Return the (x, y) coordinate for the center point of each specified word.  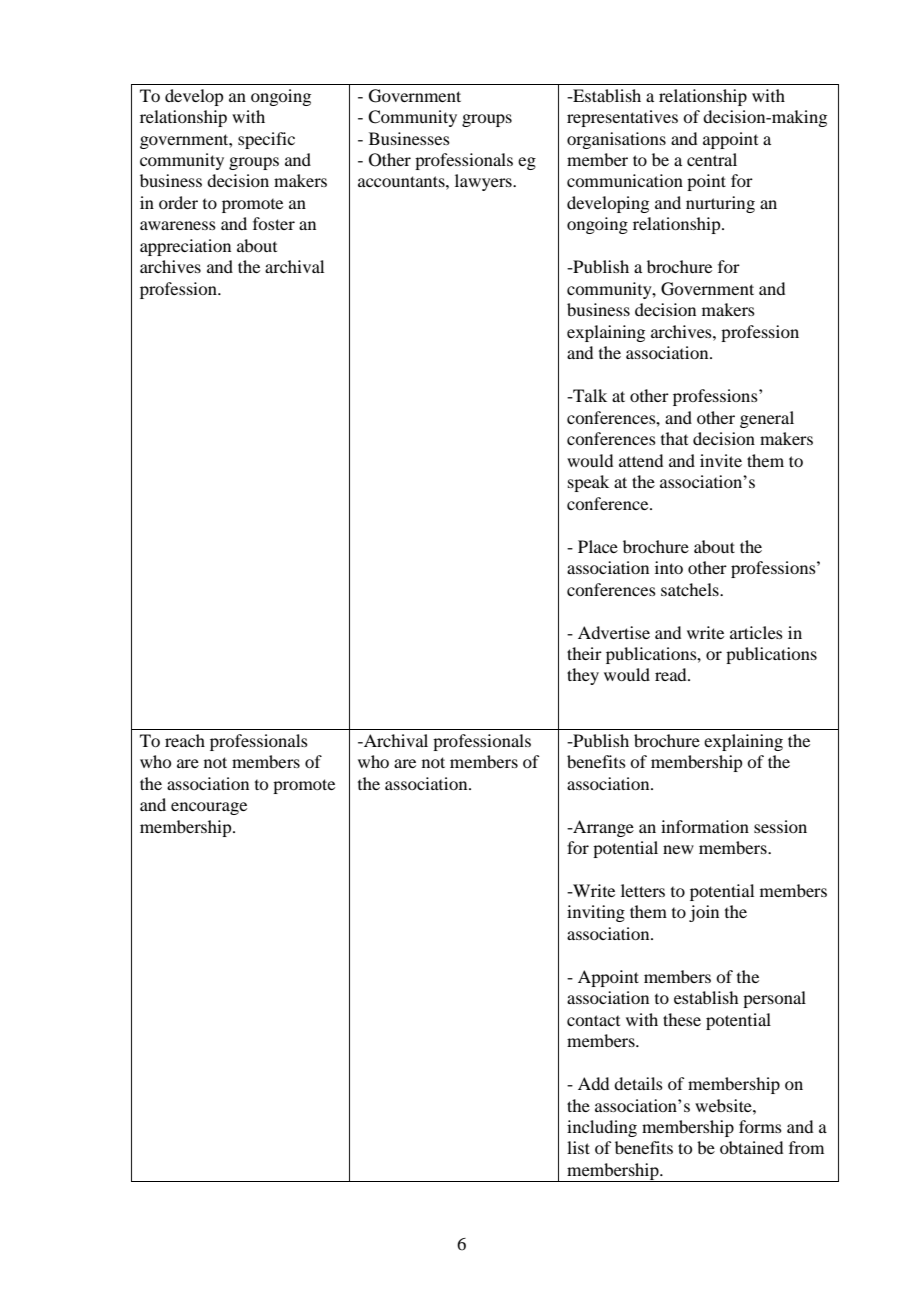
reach (185, 740)
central (712, 159)
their (584, 653)
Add (593, 1083)
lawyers (484, 182)
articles (756, 632)
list (578, 1147)
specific (266, 140)
